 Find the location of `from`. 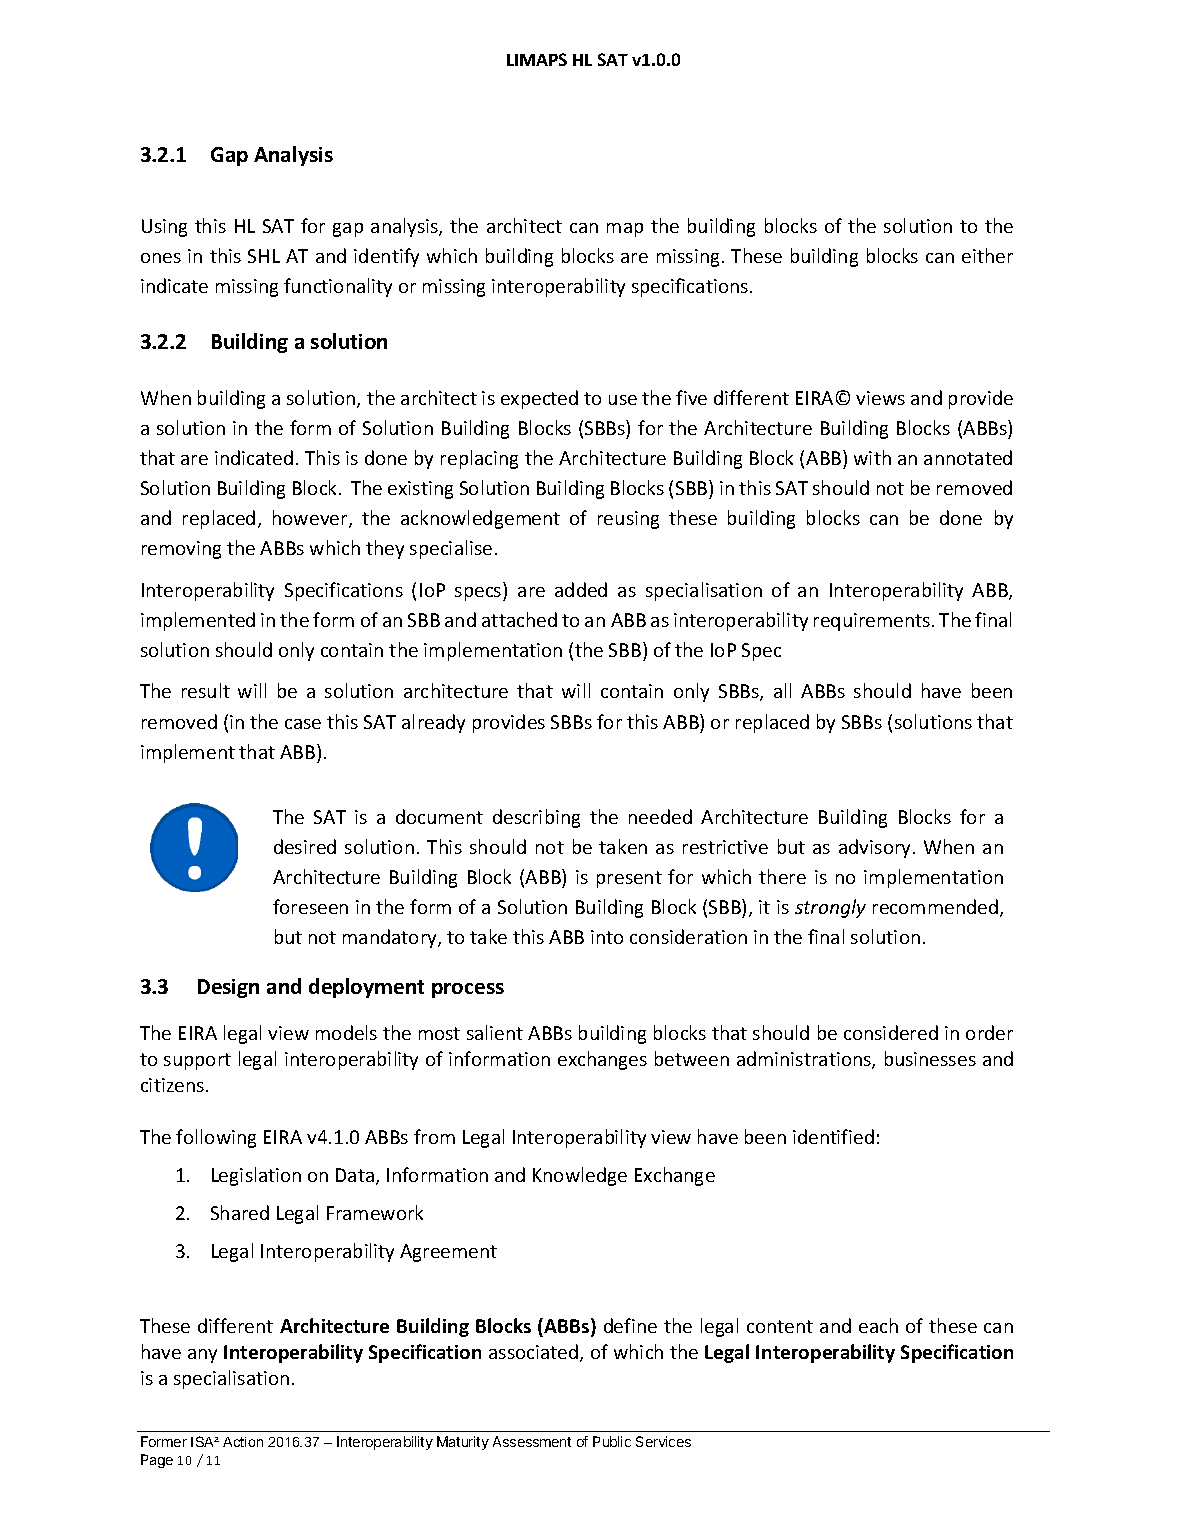

from is located at coordinates (434, 1136).
